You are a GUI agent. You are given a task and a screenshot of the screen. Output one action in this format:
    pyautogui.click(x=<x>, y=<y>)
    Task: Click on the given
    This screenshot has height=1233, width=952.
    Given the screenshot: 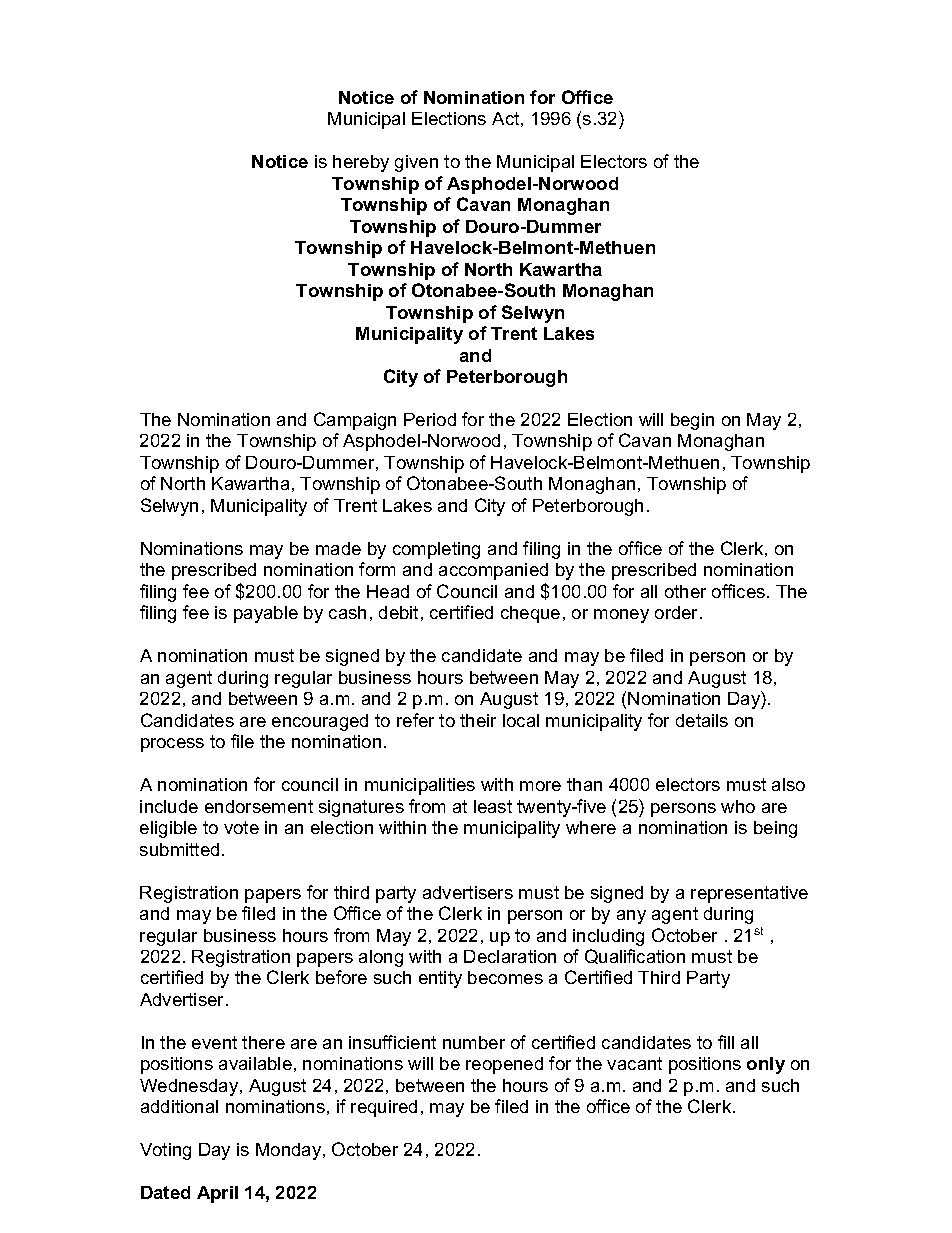 What is the action you would take?
    pyautogui.click(x=416, y=163)
